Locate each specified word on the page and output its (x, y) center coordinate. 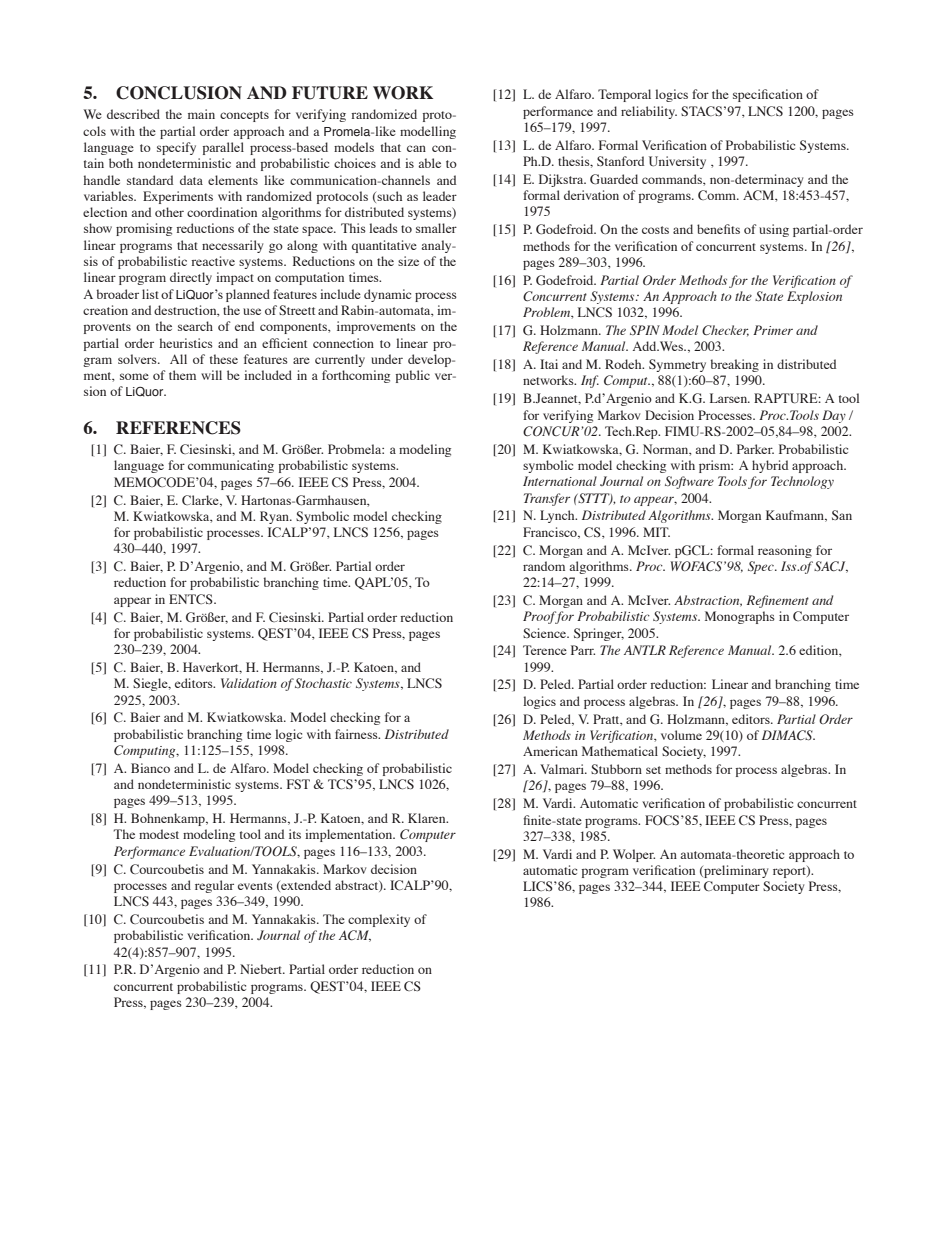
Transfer (547, 499)
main (201, 114)
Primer (773, 330)
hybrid (770, 466)
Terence (545, 650)
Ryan (275, 517)
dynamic (387, 295)
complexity (379, 920)
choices (355, 163)
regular (214, 886)
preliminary (735, 871)
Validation (249, 683)
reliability (649, 112)
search (195, 326)
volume (681, 735)
